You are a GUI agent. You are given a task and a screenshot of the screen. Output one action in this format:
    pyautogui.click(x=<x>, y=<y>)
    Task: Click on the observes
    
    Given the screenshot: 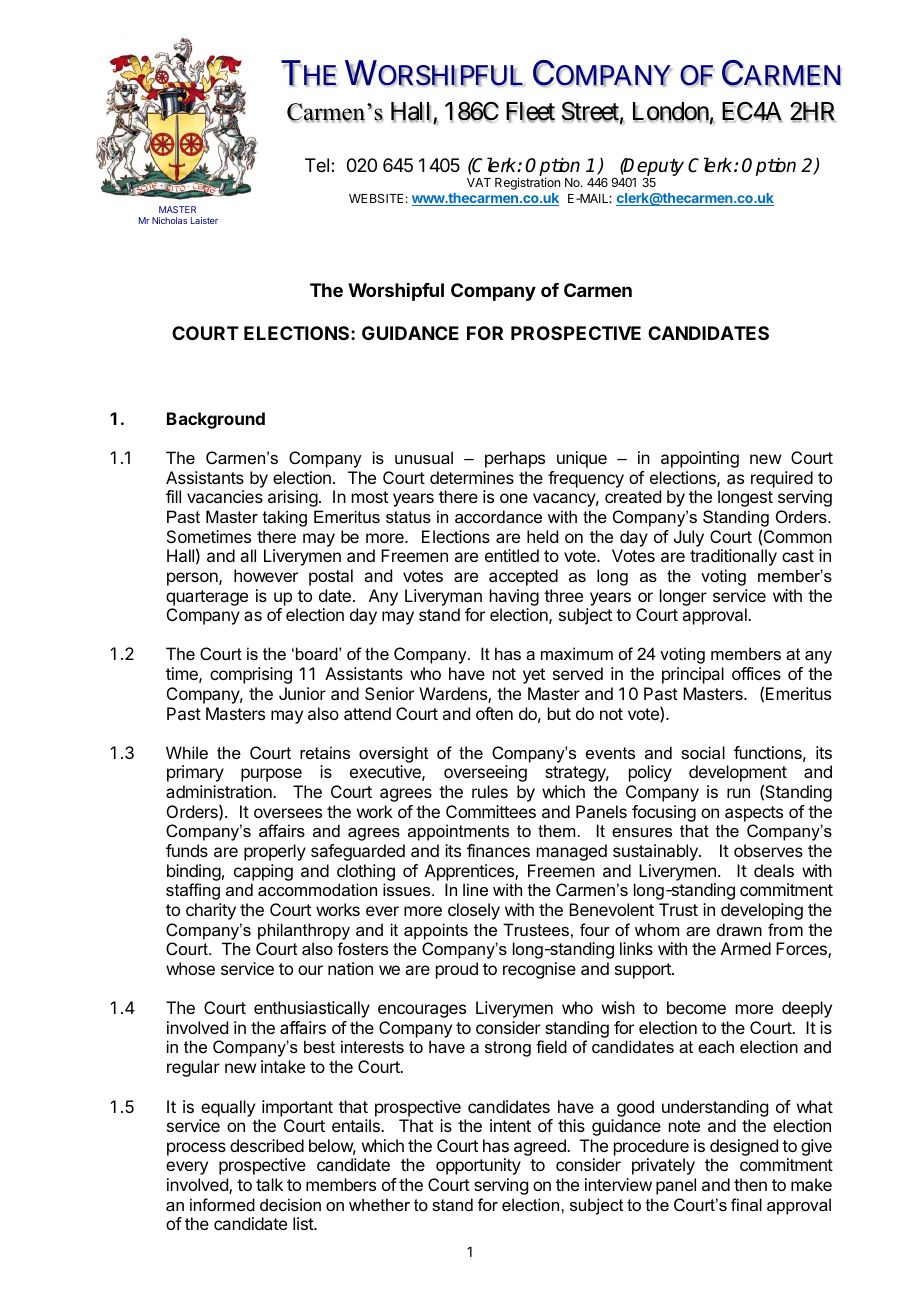 What is the action you would take?
    pyautogui.click(x=768, y=850)
